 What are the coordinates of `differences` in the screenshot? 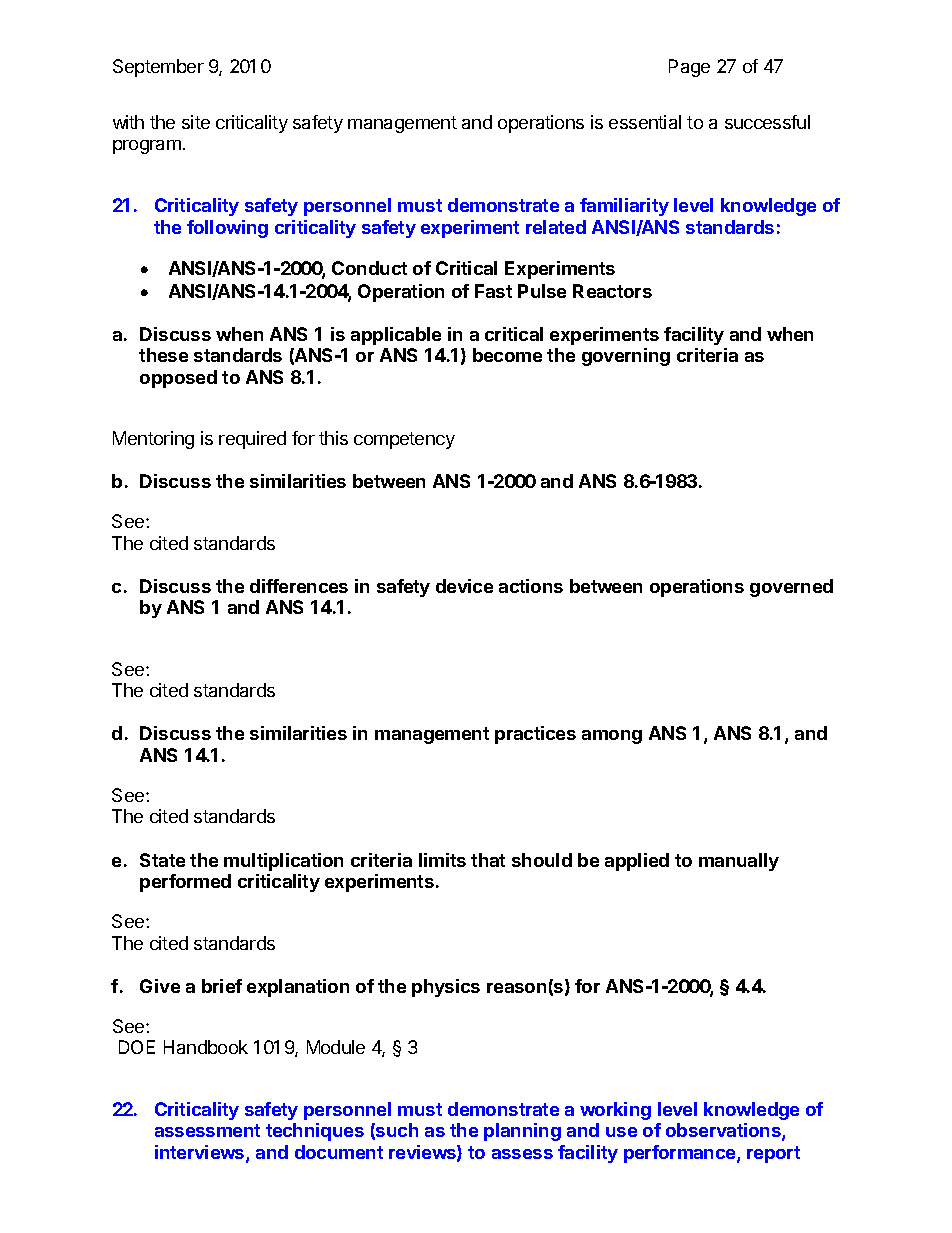 It's located at (299, 586).
